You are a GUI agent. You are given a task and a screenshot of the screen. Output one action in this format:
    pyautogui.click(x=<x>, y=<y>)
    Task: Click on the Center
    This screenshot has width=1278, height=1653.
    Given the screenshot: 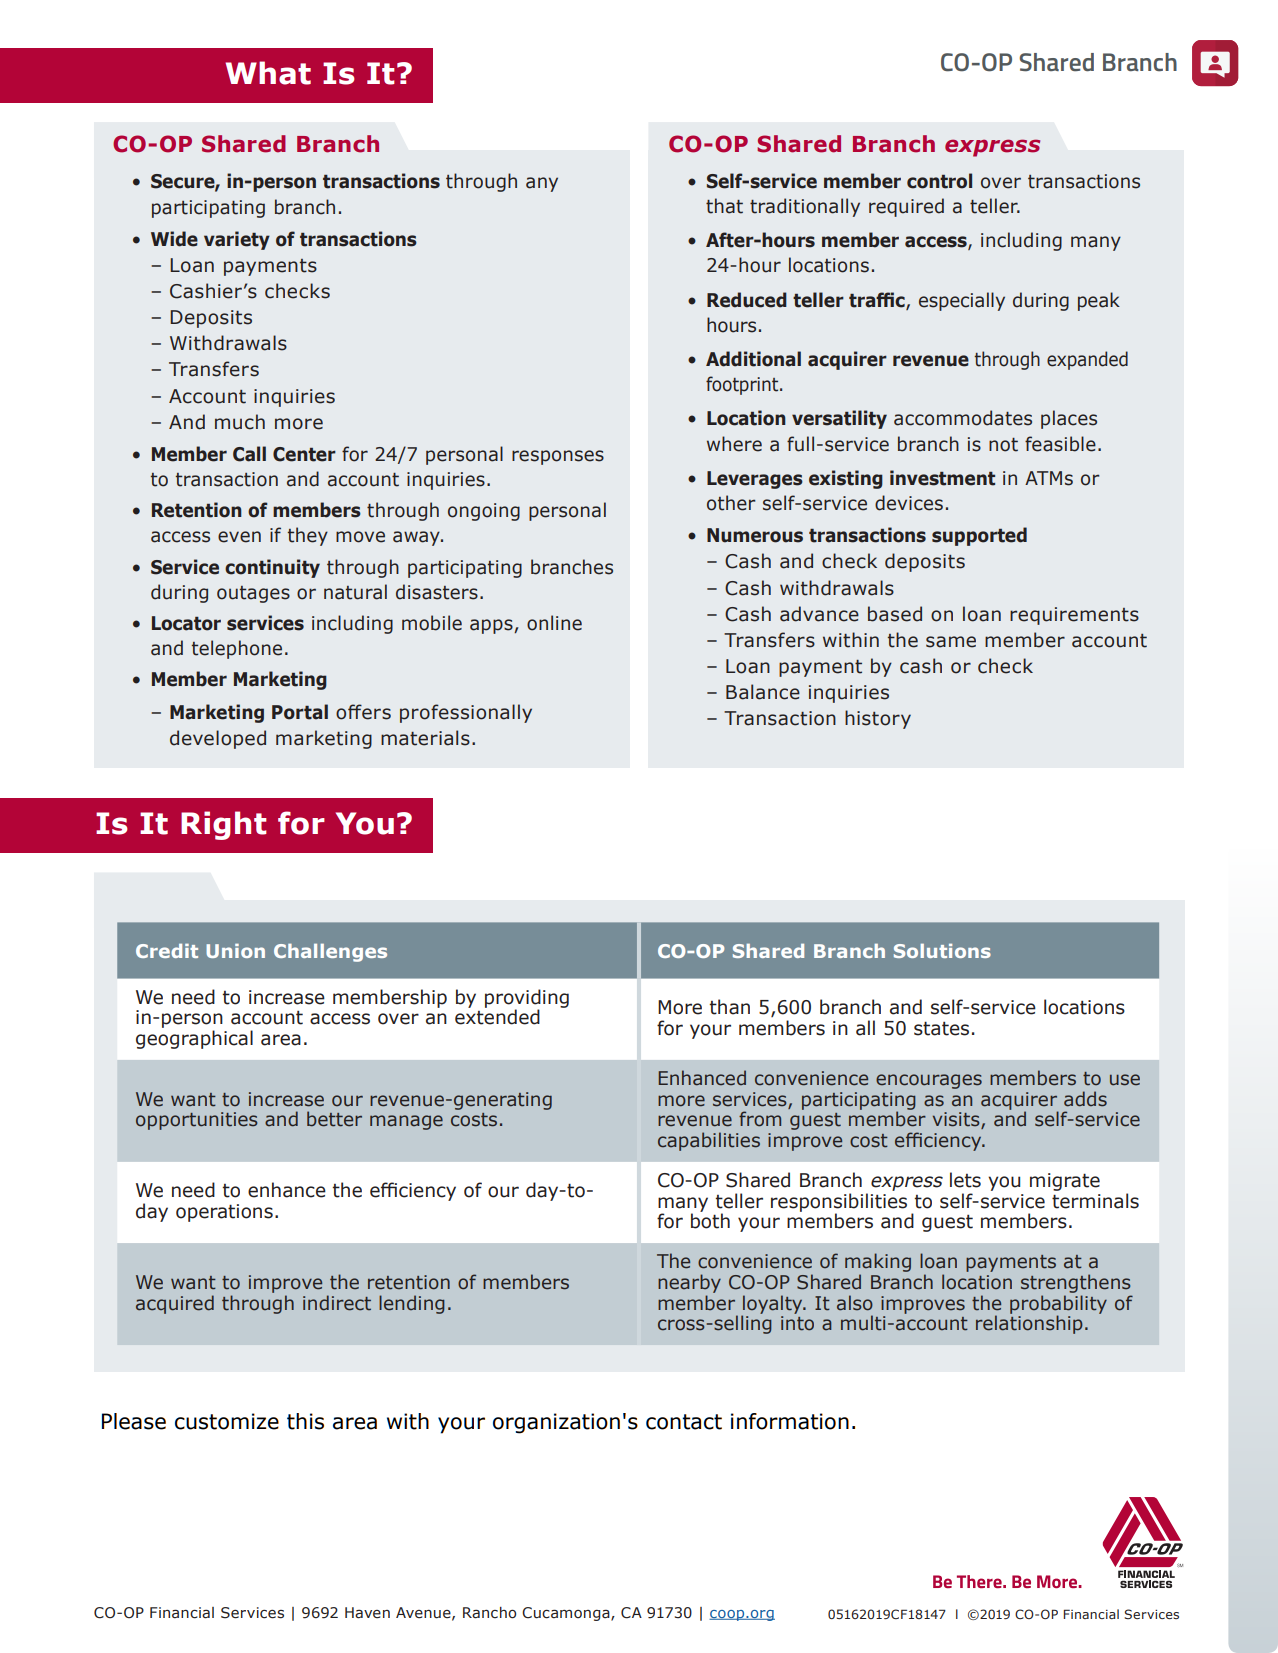 What is the action you would take?
    pyautogui.click(x=304, y=454)
